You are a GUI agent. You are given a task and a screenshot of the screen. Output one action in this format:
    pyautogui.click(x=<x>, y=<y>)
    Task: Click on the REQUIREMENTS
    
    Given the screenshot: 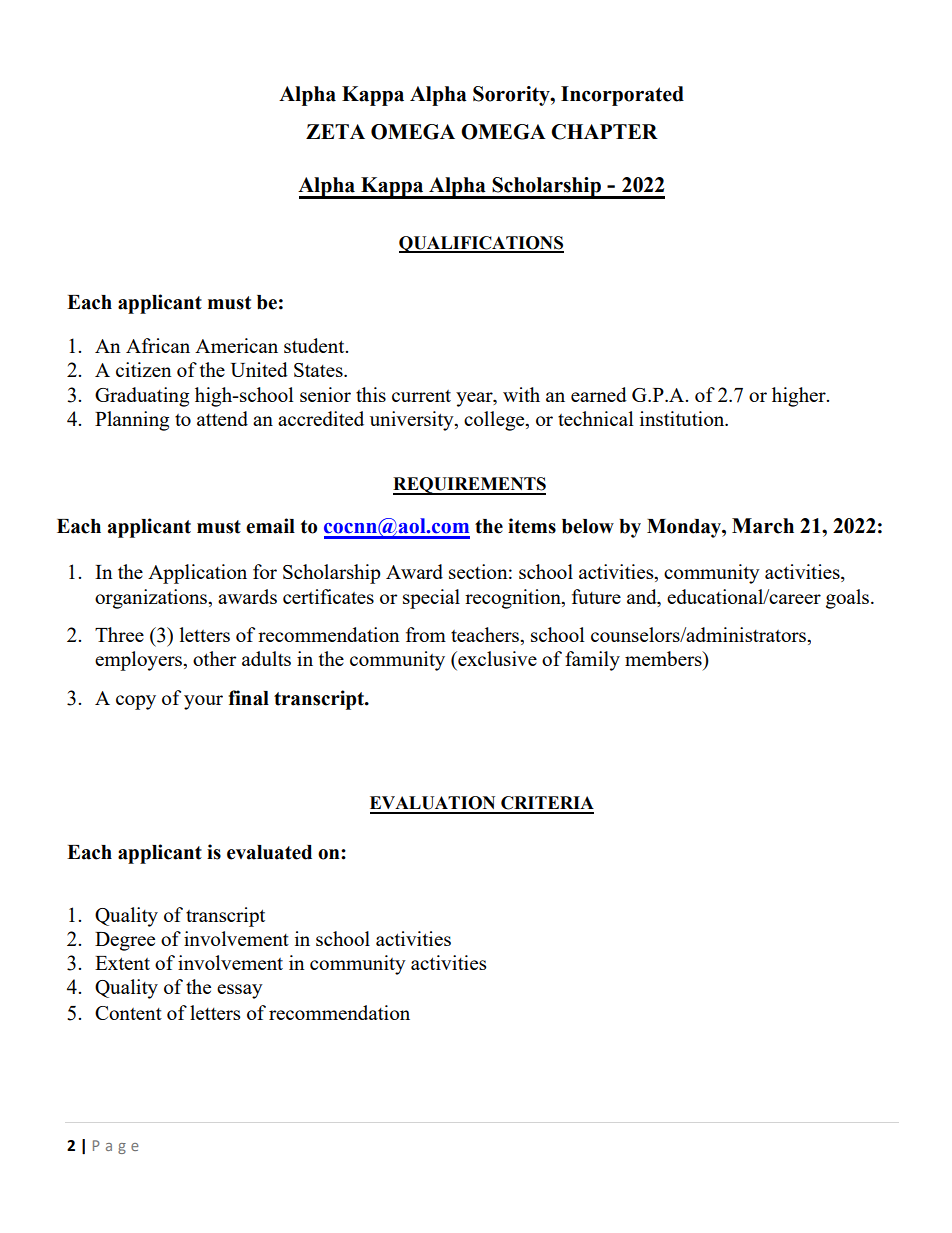 What is the action you would take?
    pyautogui.click(x=469, y=486)
